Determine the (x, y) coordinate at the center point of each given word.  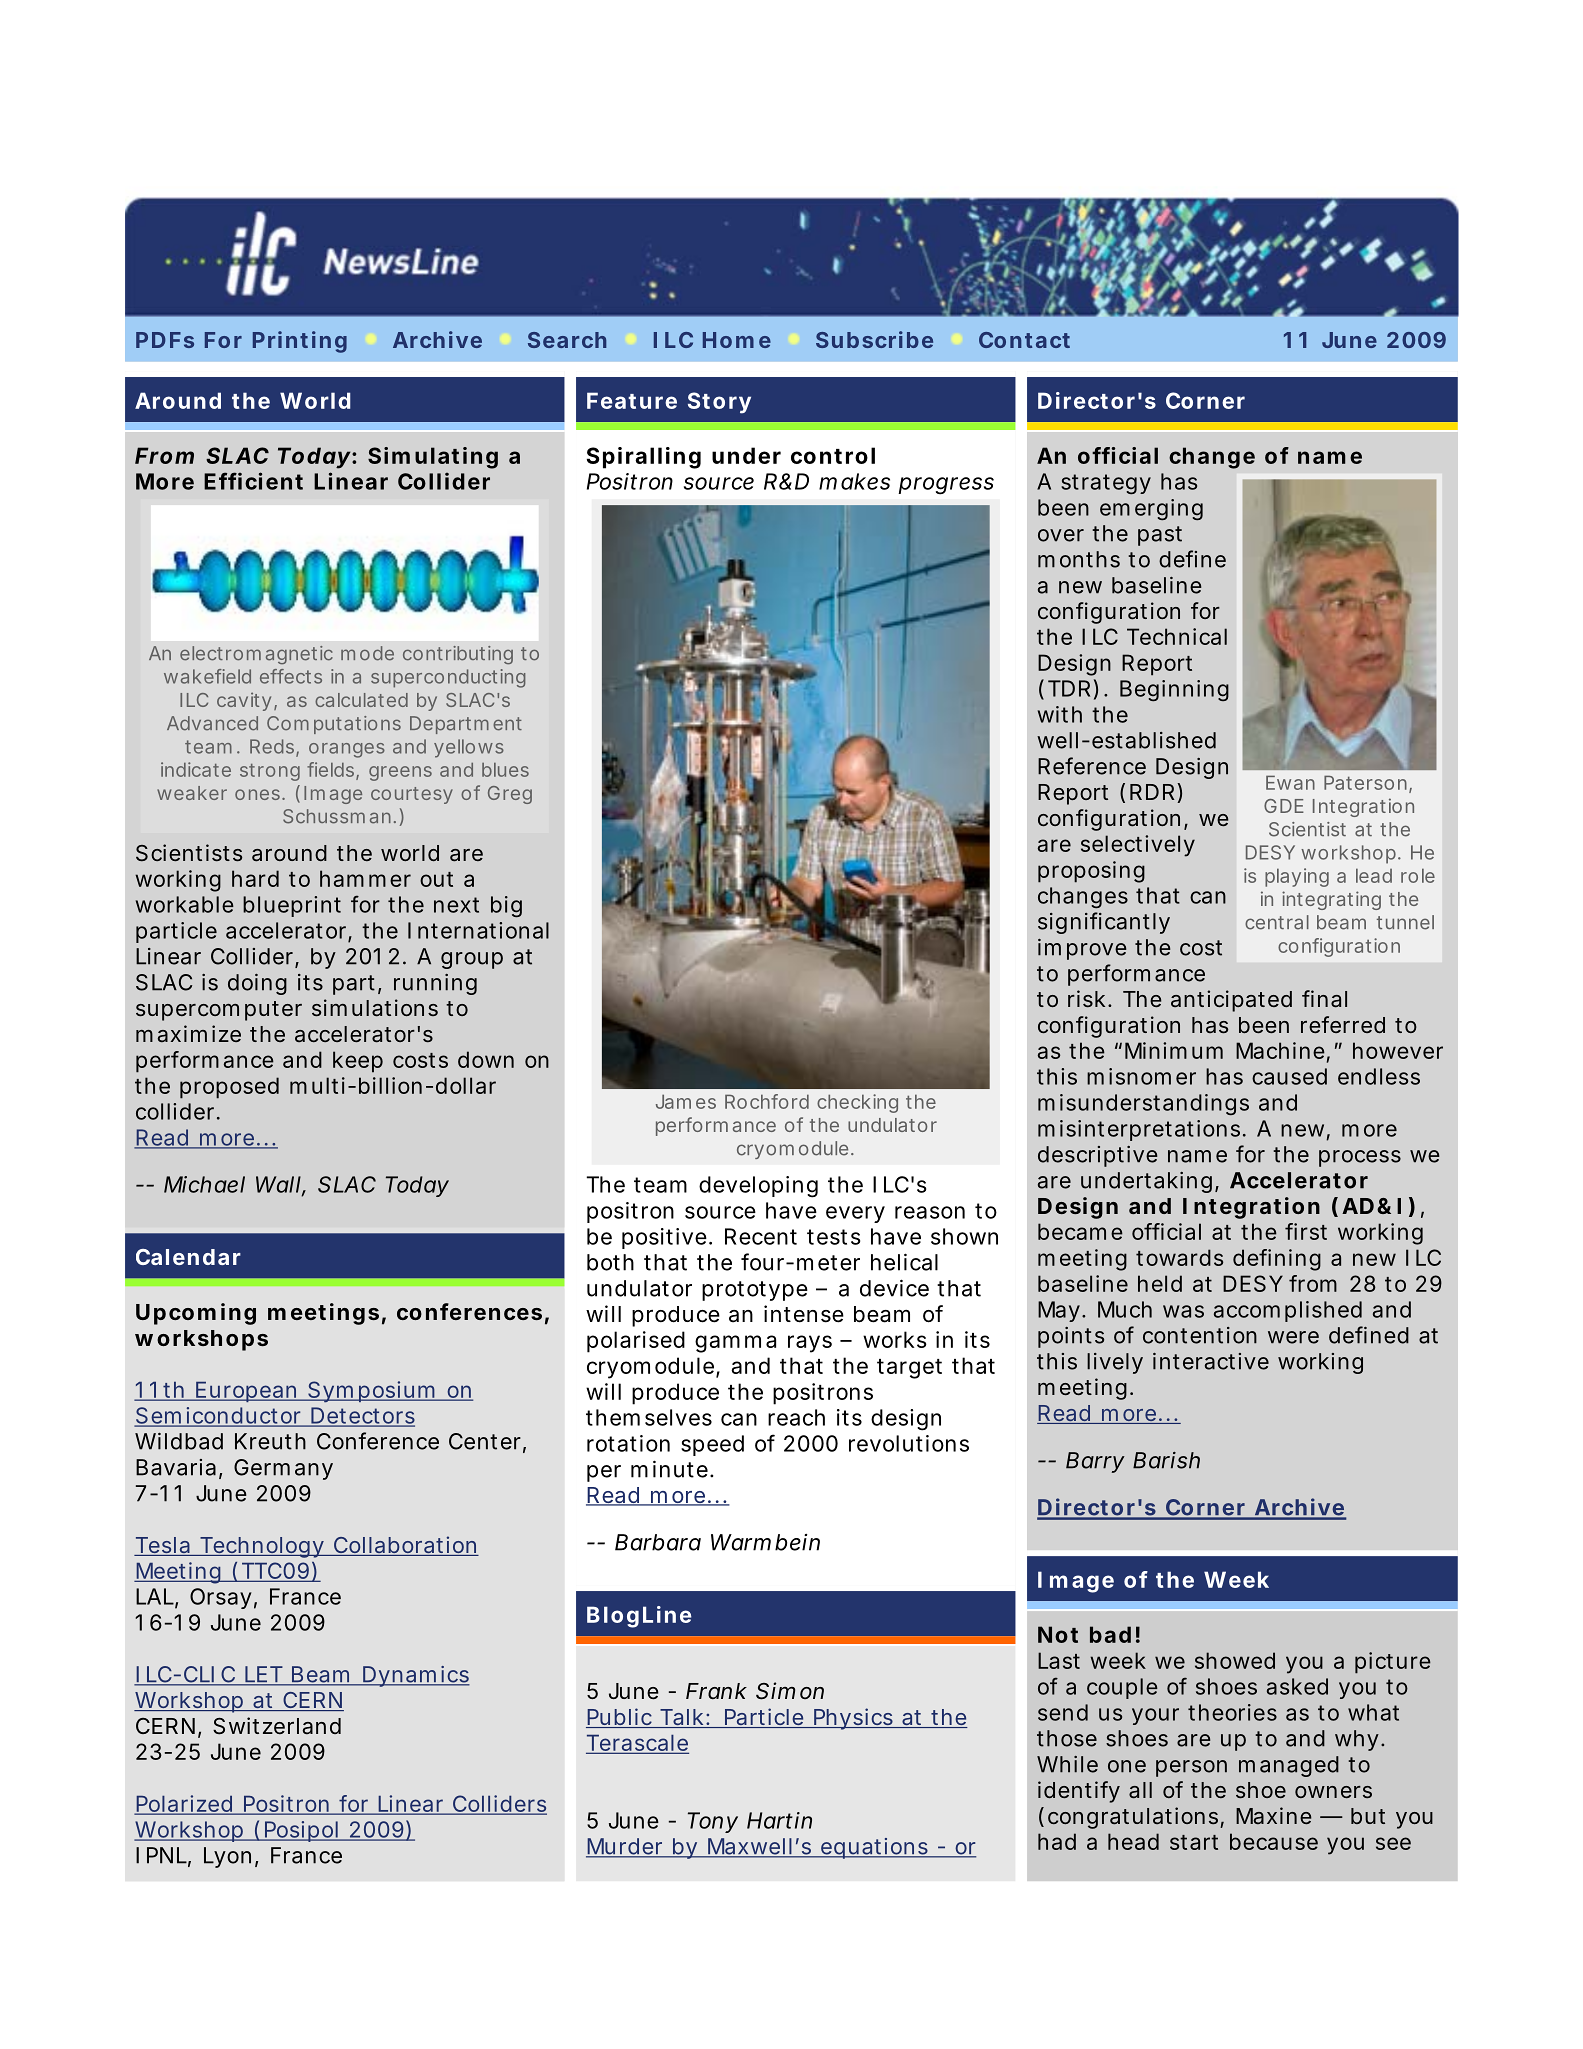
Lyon (227, 1857)
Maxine (1273, 1815)
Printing (300, 342)
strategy (1106, 484)
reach (796, 1417)
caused (1289, 1076)
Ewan (1290, 782)
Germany (283, 1469)
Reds (273, 747)
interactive (1211, 1361)
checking (857, 1103)
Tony (713, 1822)
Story (719, 403)
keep (358, 1062)
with (1060, 714)
